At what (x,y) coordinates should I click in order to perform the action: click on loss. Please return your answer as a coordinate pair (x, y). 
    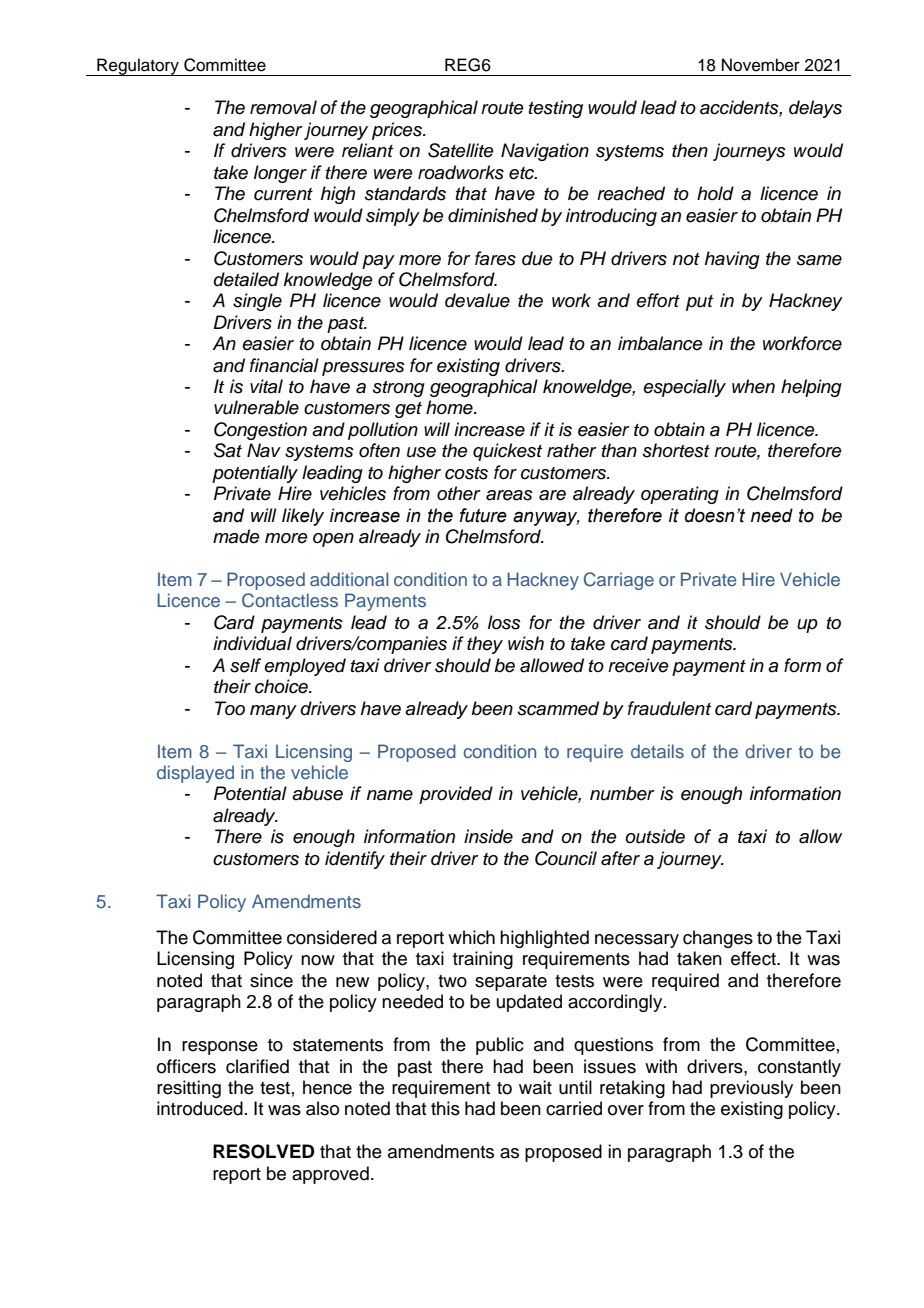
    Looking at the image, I should click on (504, 622).
